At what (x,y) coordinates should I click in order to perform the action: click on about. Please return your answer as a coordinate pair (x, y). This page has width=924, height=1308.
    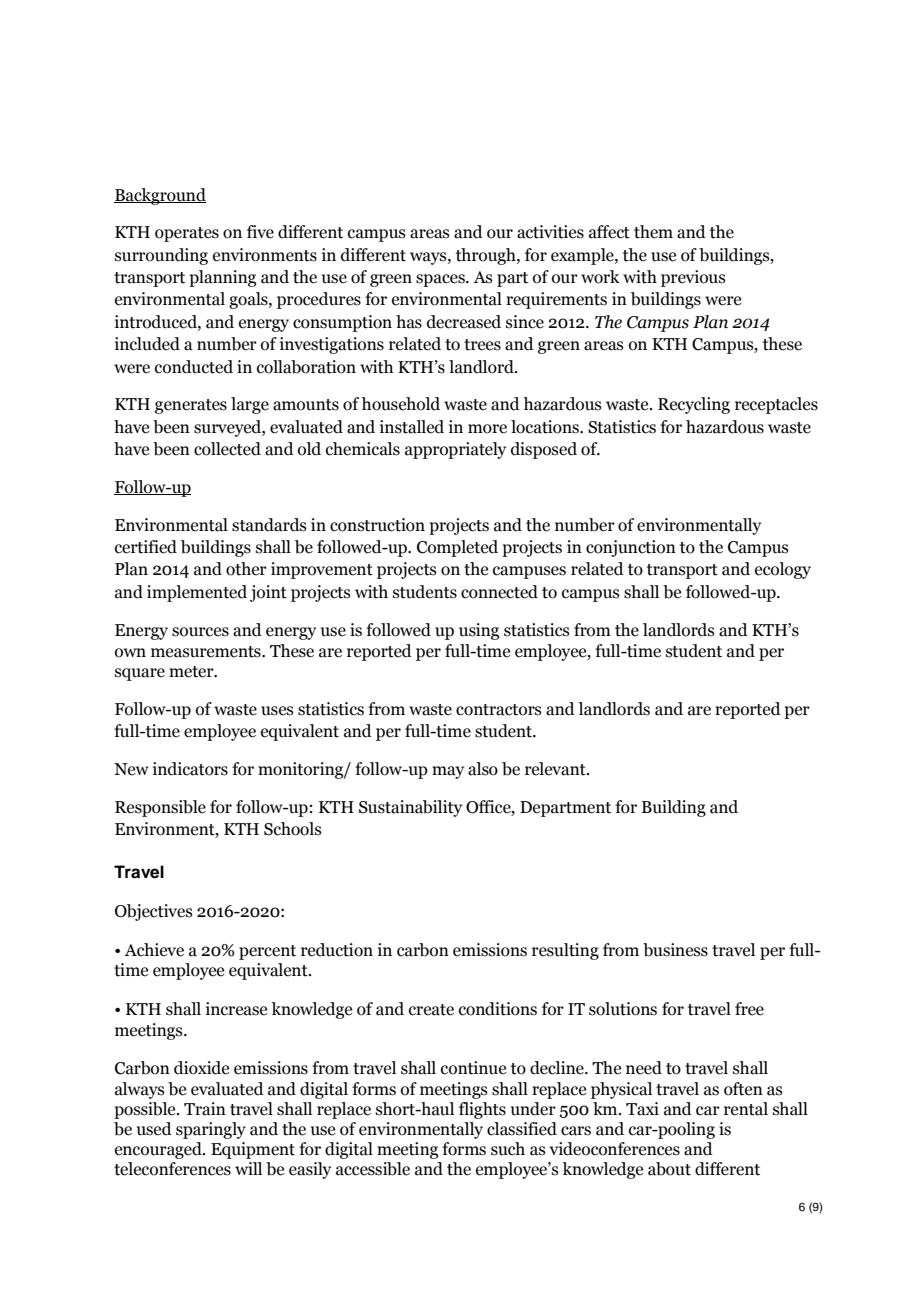
    Looking at the image, I should click on (669, 1169).
